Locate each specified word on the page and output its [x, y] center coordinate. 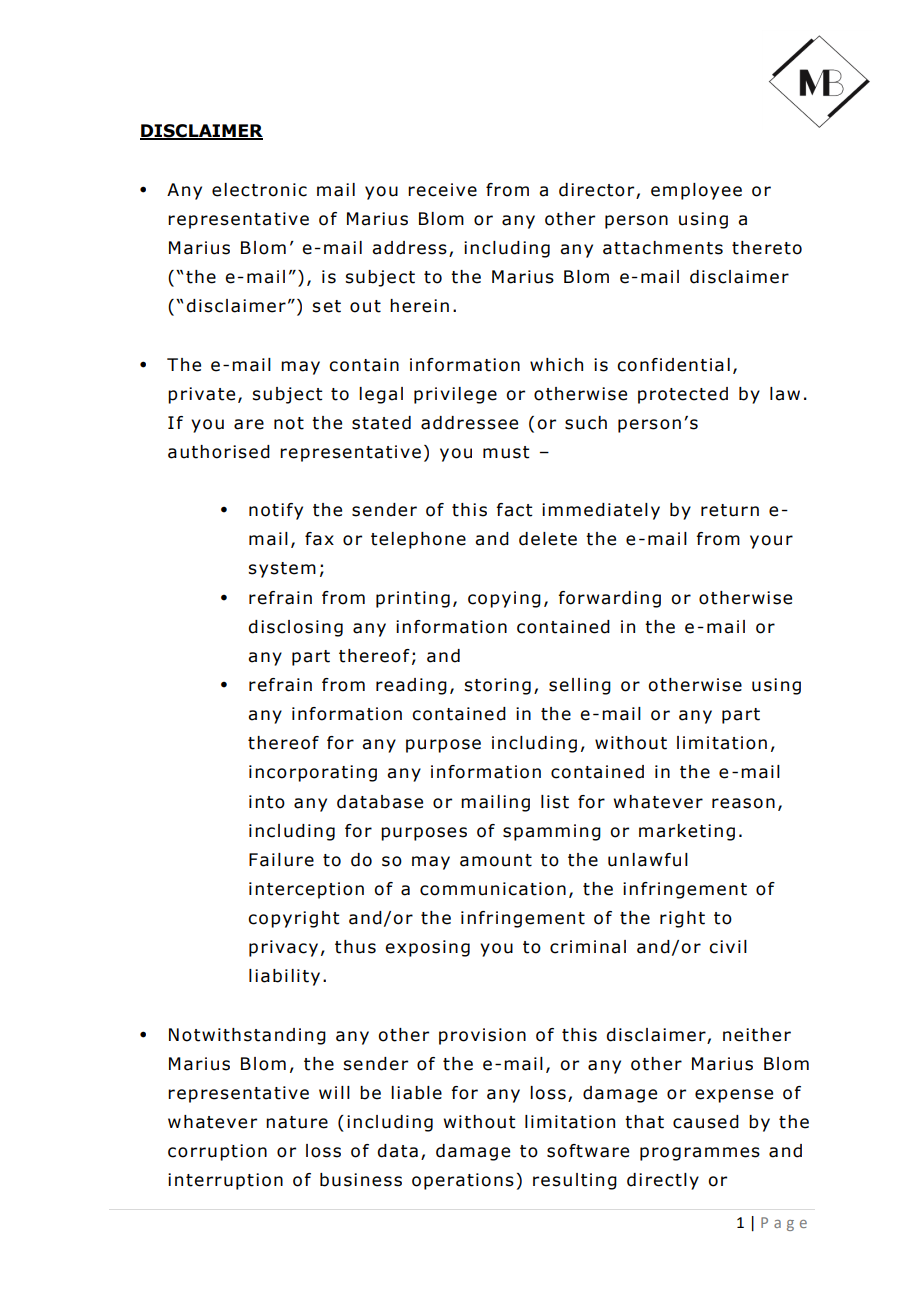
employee [696, 191]
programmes [700, 1154]
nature [297, 1122]
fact [514, 510]
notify [276, 511]
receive [442, 190]
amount [496, 860]
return [730, 510]
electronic [259, 190]
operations [463, 1181]
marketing [687, 832]
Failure [281, 860]
